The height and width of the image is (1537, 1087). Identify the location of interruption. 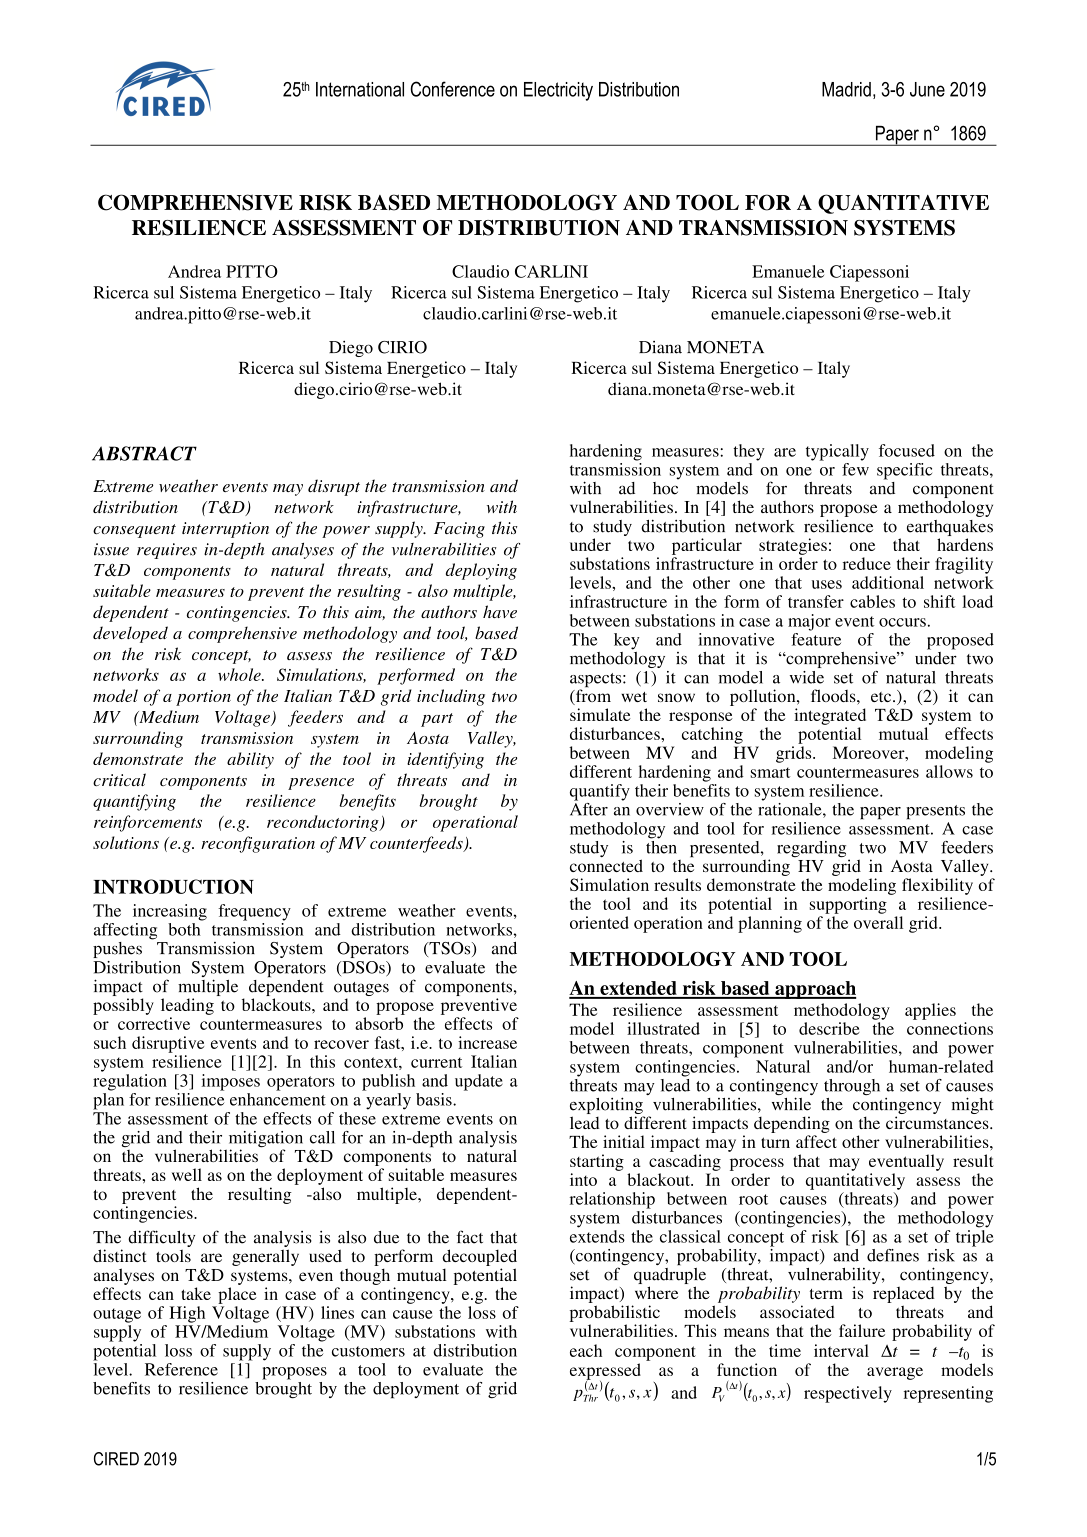
(225, 530).
